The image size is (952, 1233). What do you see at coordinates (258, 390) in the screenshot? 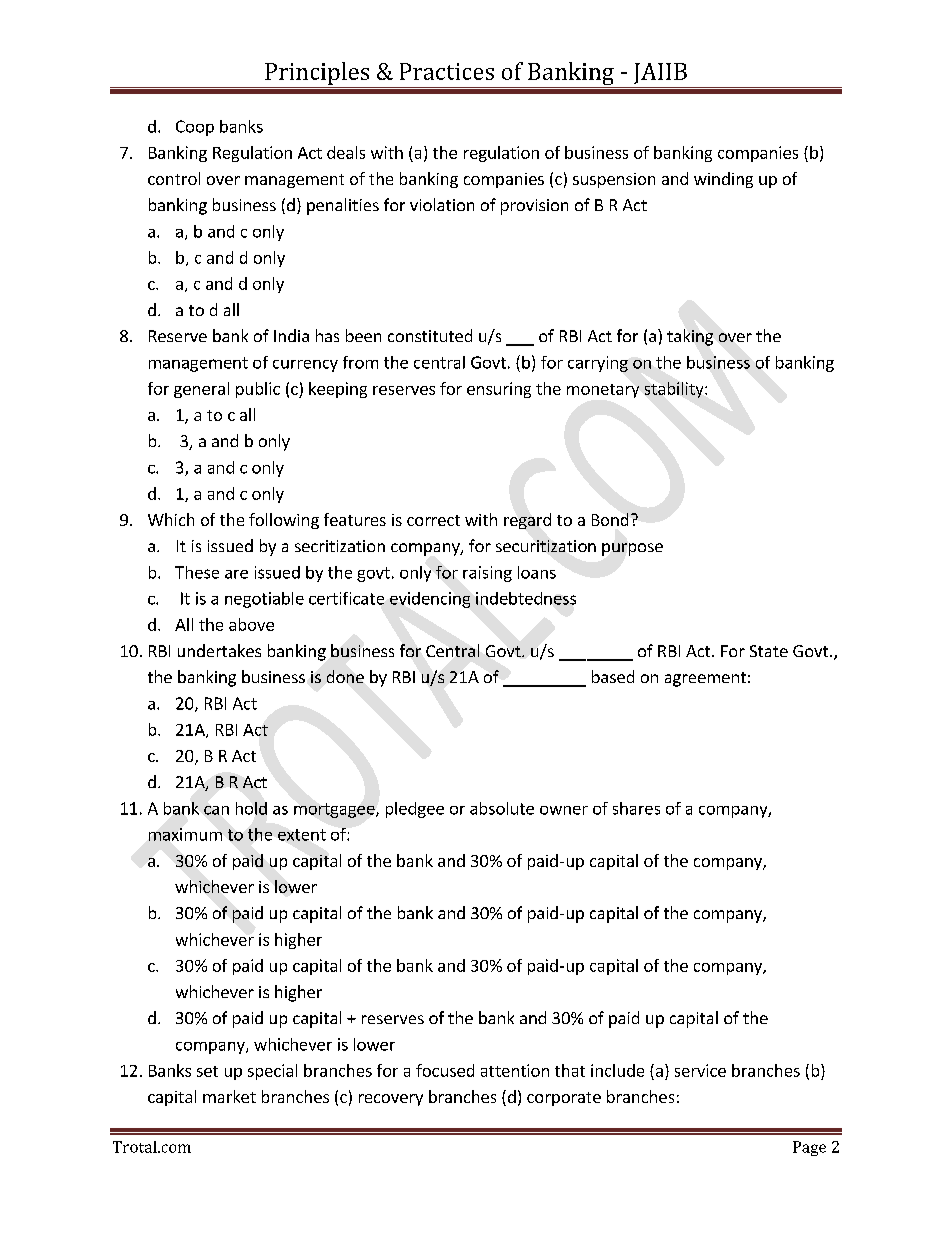
I see `public` at bounding box center [258, 390].
